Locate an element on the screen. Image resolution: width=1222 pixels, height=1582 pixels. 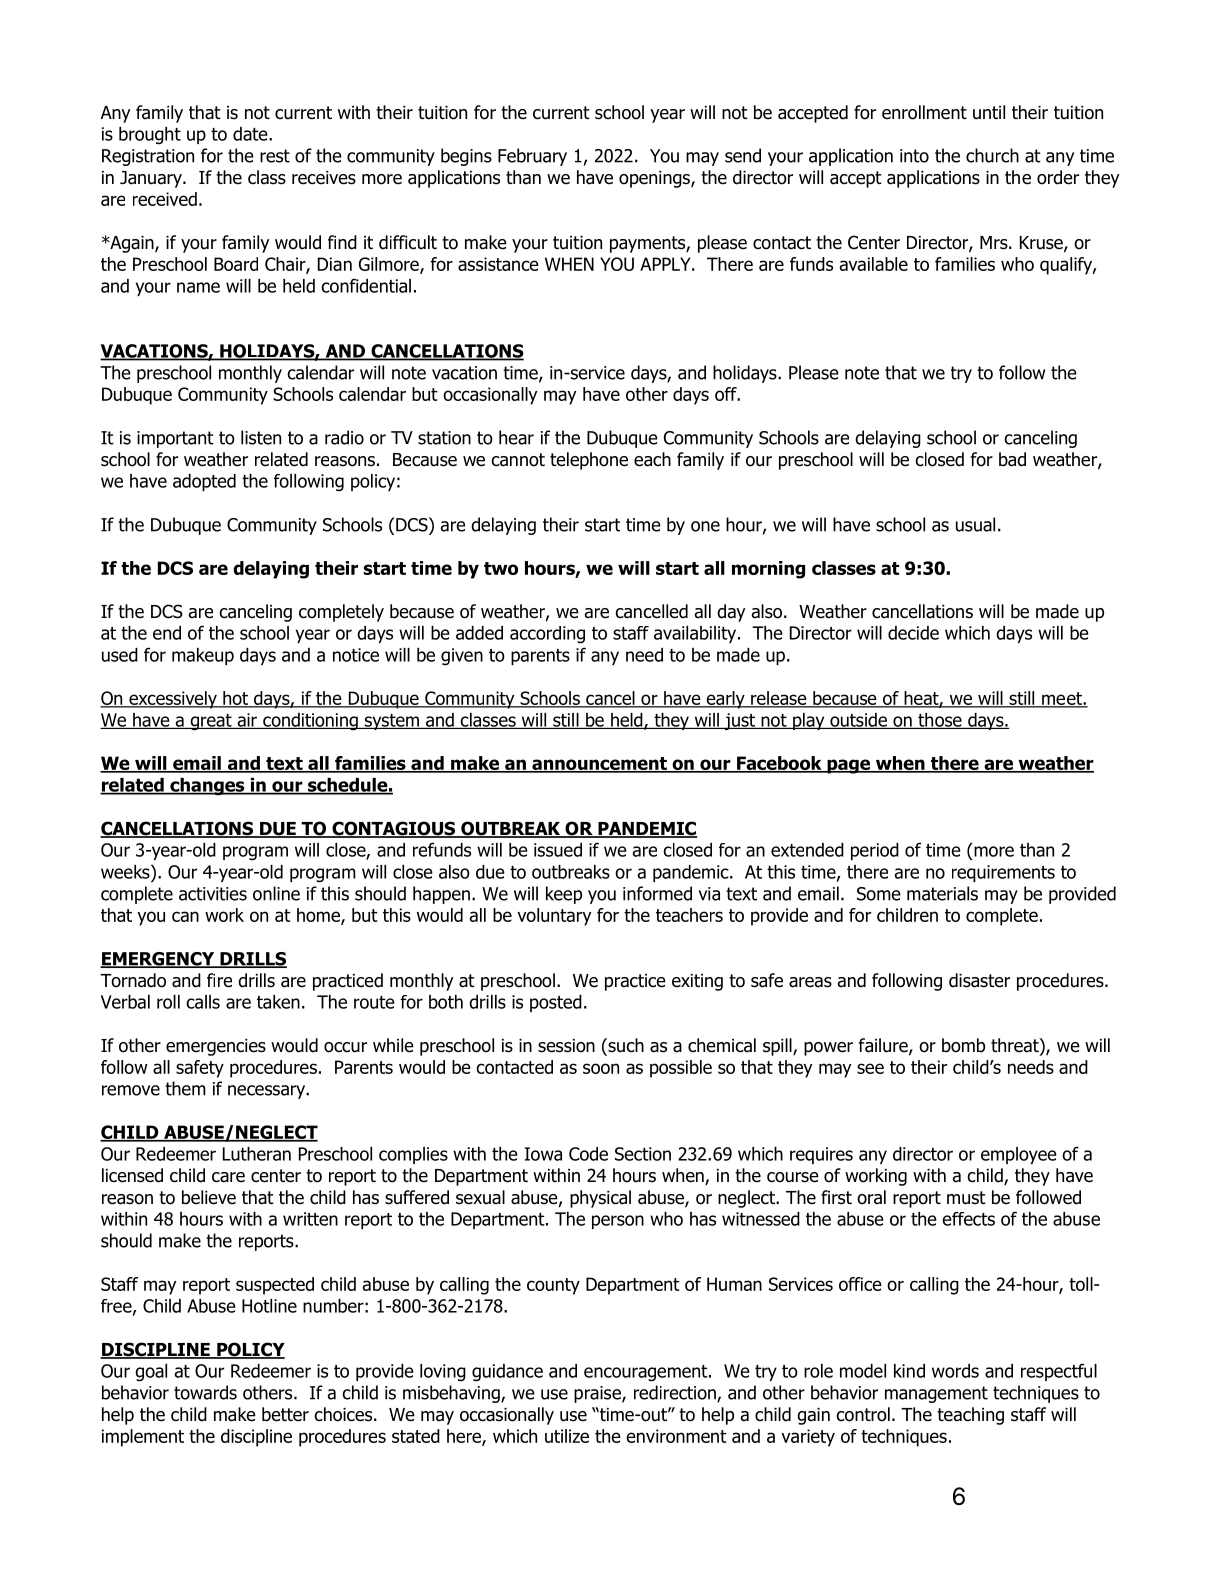
February is located at coordinates (532, 157).
